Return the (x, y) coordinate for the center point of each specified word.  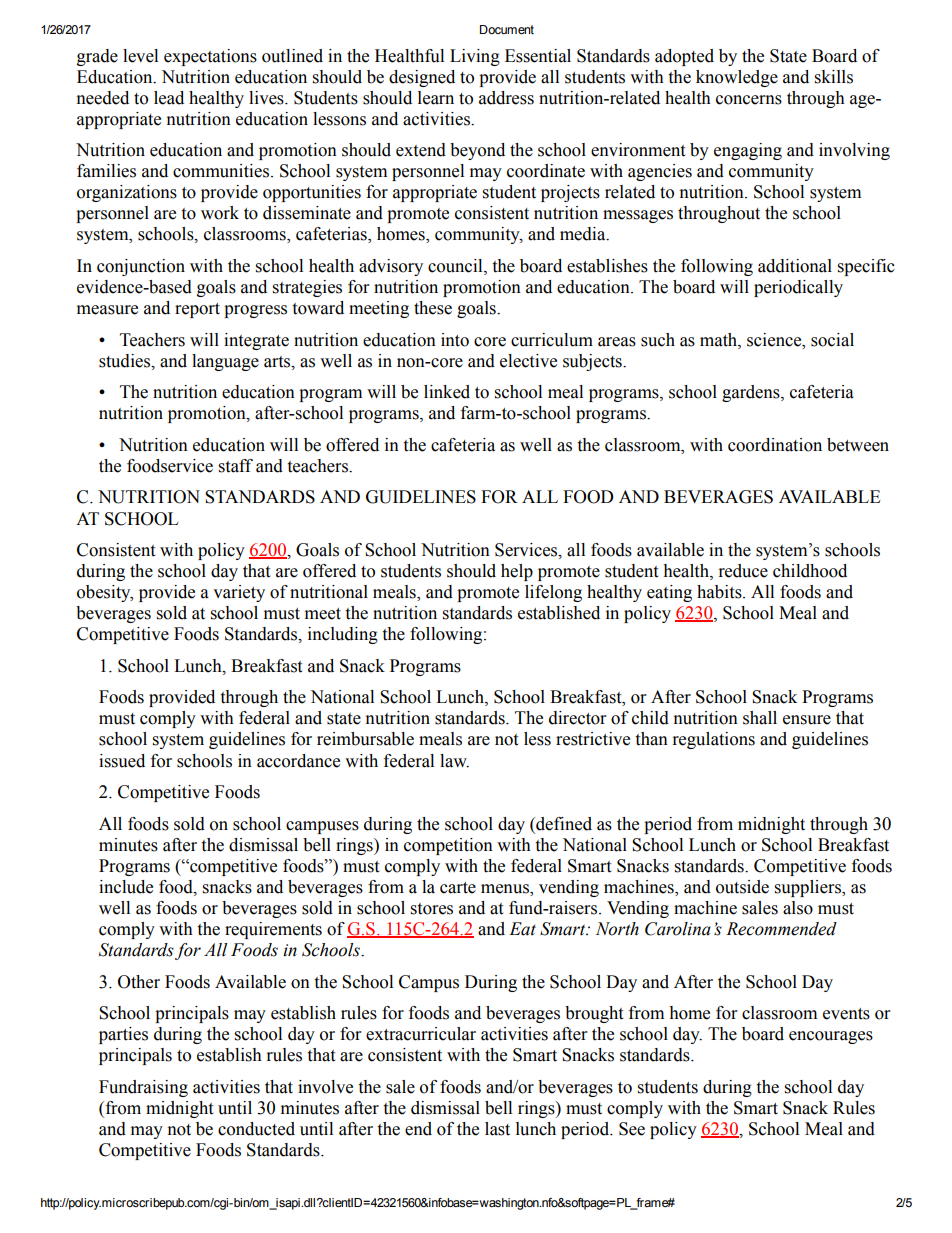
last (497, 1129)
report (197, 310)
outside (742, 887)
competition (448, 846)
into (455, 340)
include (126, 887)
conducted (256, 1129)
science (775, 340)
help (517, 572)
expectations (210, 57)
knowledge (737, 78)
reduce (743, 571)
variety (239, 593)
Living (475, 57)
